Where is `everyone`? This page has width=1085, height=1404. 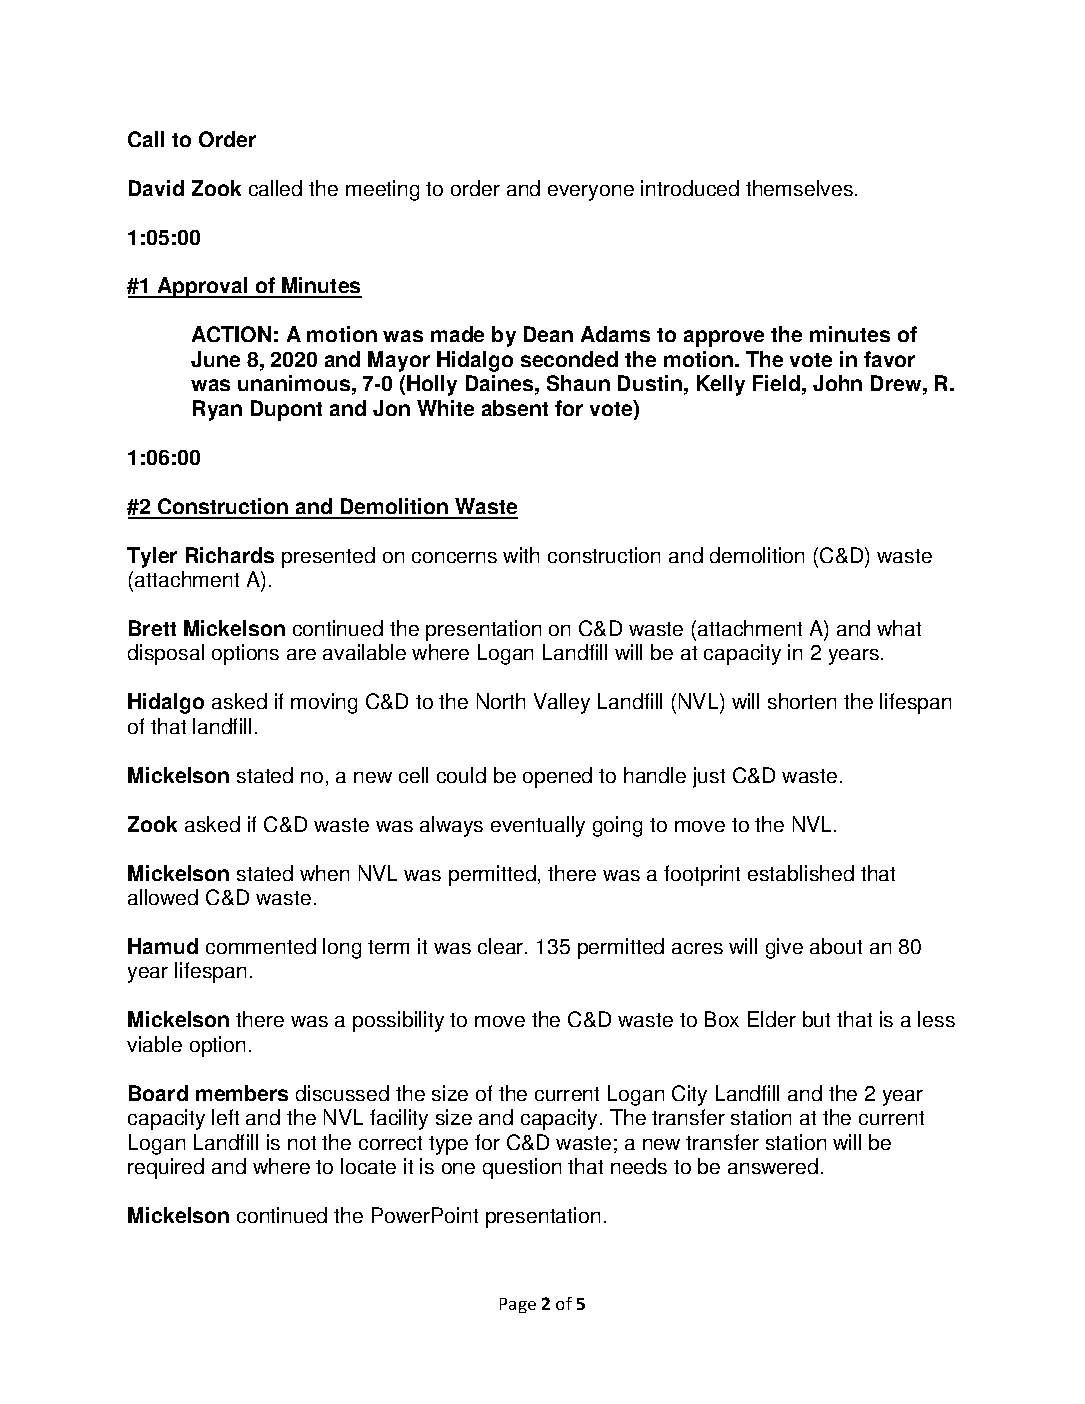 everyone is located at coordinates (591, 193).
